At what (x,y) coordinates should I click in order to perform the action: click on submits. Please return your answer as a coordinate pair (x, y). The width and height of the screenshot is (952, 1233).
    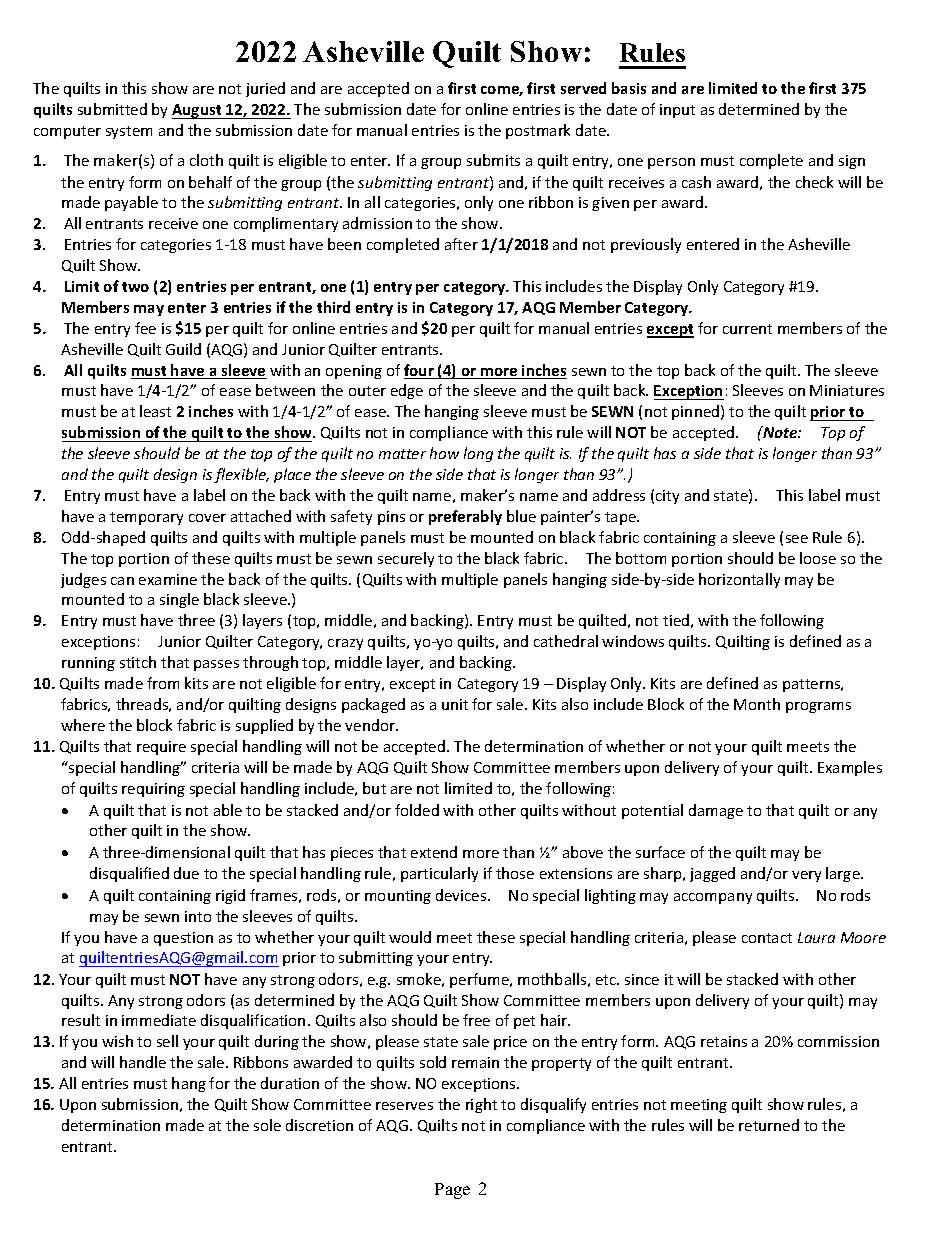
    Looking at the image, I should click on (493, 160).
